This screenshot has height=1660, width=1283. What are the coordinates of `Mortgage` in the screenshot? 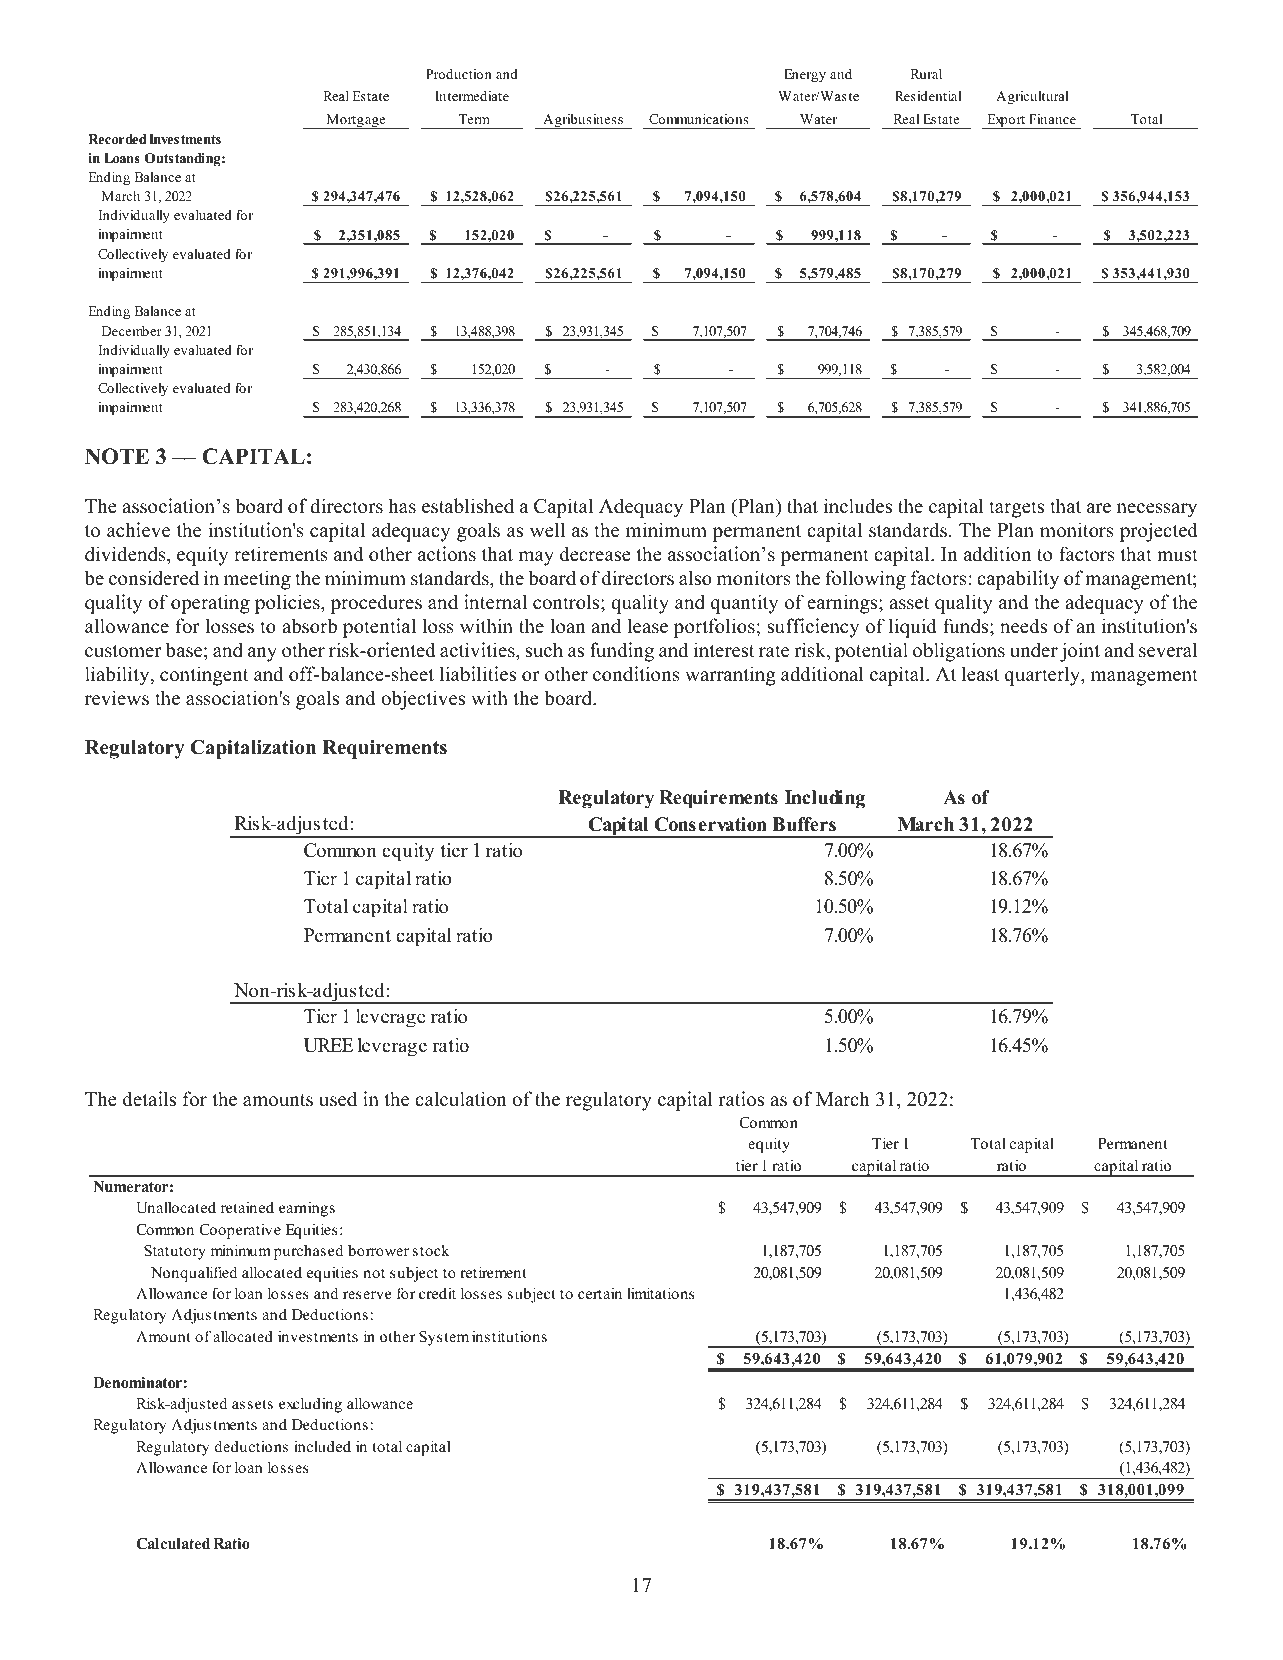 It's located at (356, 121).
